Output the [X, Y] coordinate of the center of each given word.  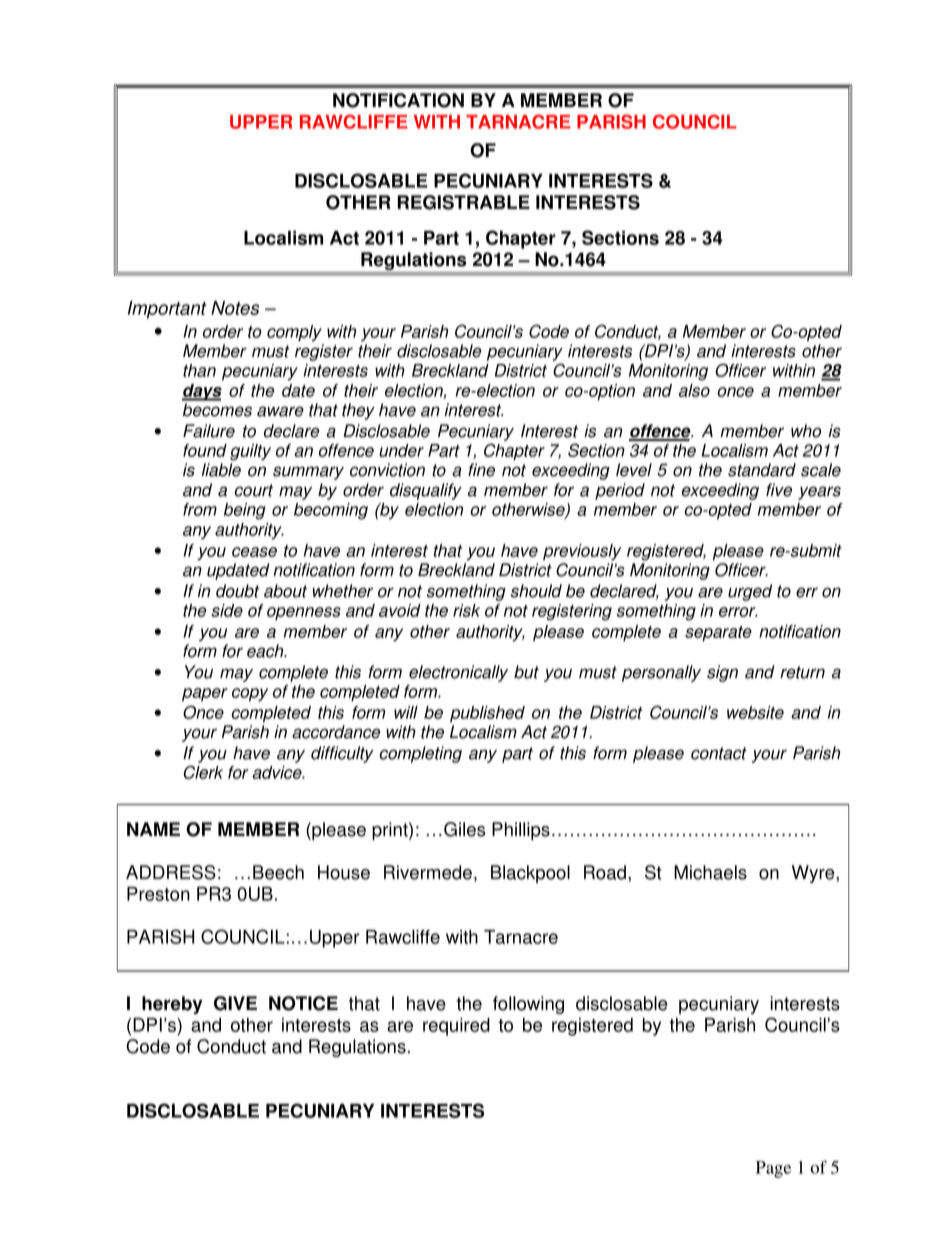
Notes [235, 308]
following [528, 1005]
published [487, 714]
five [779, 490]
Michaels [710, 872]
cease [254, 552]
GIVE [235, 1003]
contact [719, 753]
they [358, 411]
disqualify [426, 491]
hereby [172, 1005]
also [694, 390]
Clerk [203, 772]
